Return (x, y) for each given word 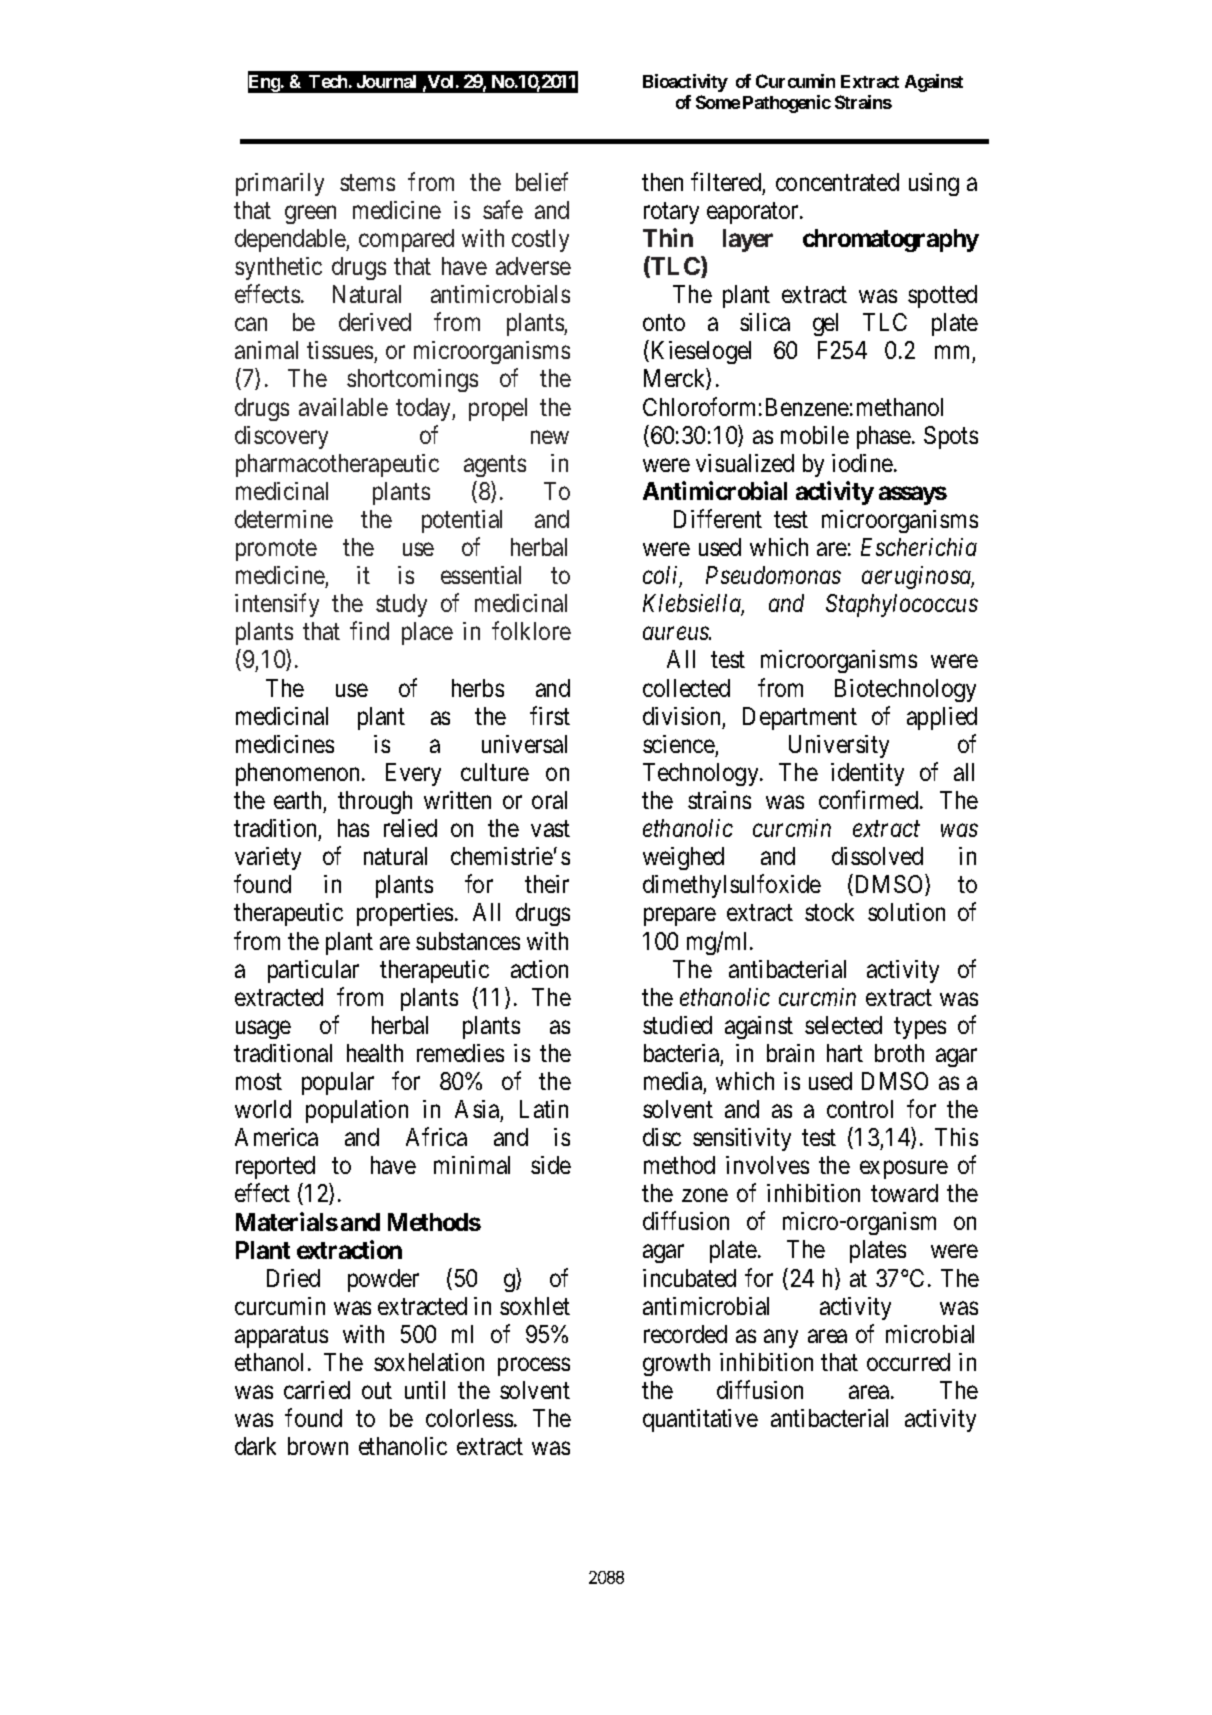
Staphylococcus (902, 605)
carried (317, 1390)
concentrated (837, 182)
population (357, 1111)
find (369, 631)
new (550, 437)
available (343, 407)
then (662, 182)
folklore (531, 631)
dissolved (877, 856)
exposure (904, 1170)
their (547, 884)
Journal (386, 81)
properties (405, 914)
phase (884, 437)
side (551, 1165)
